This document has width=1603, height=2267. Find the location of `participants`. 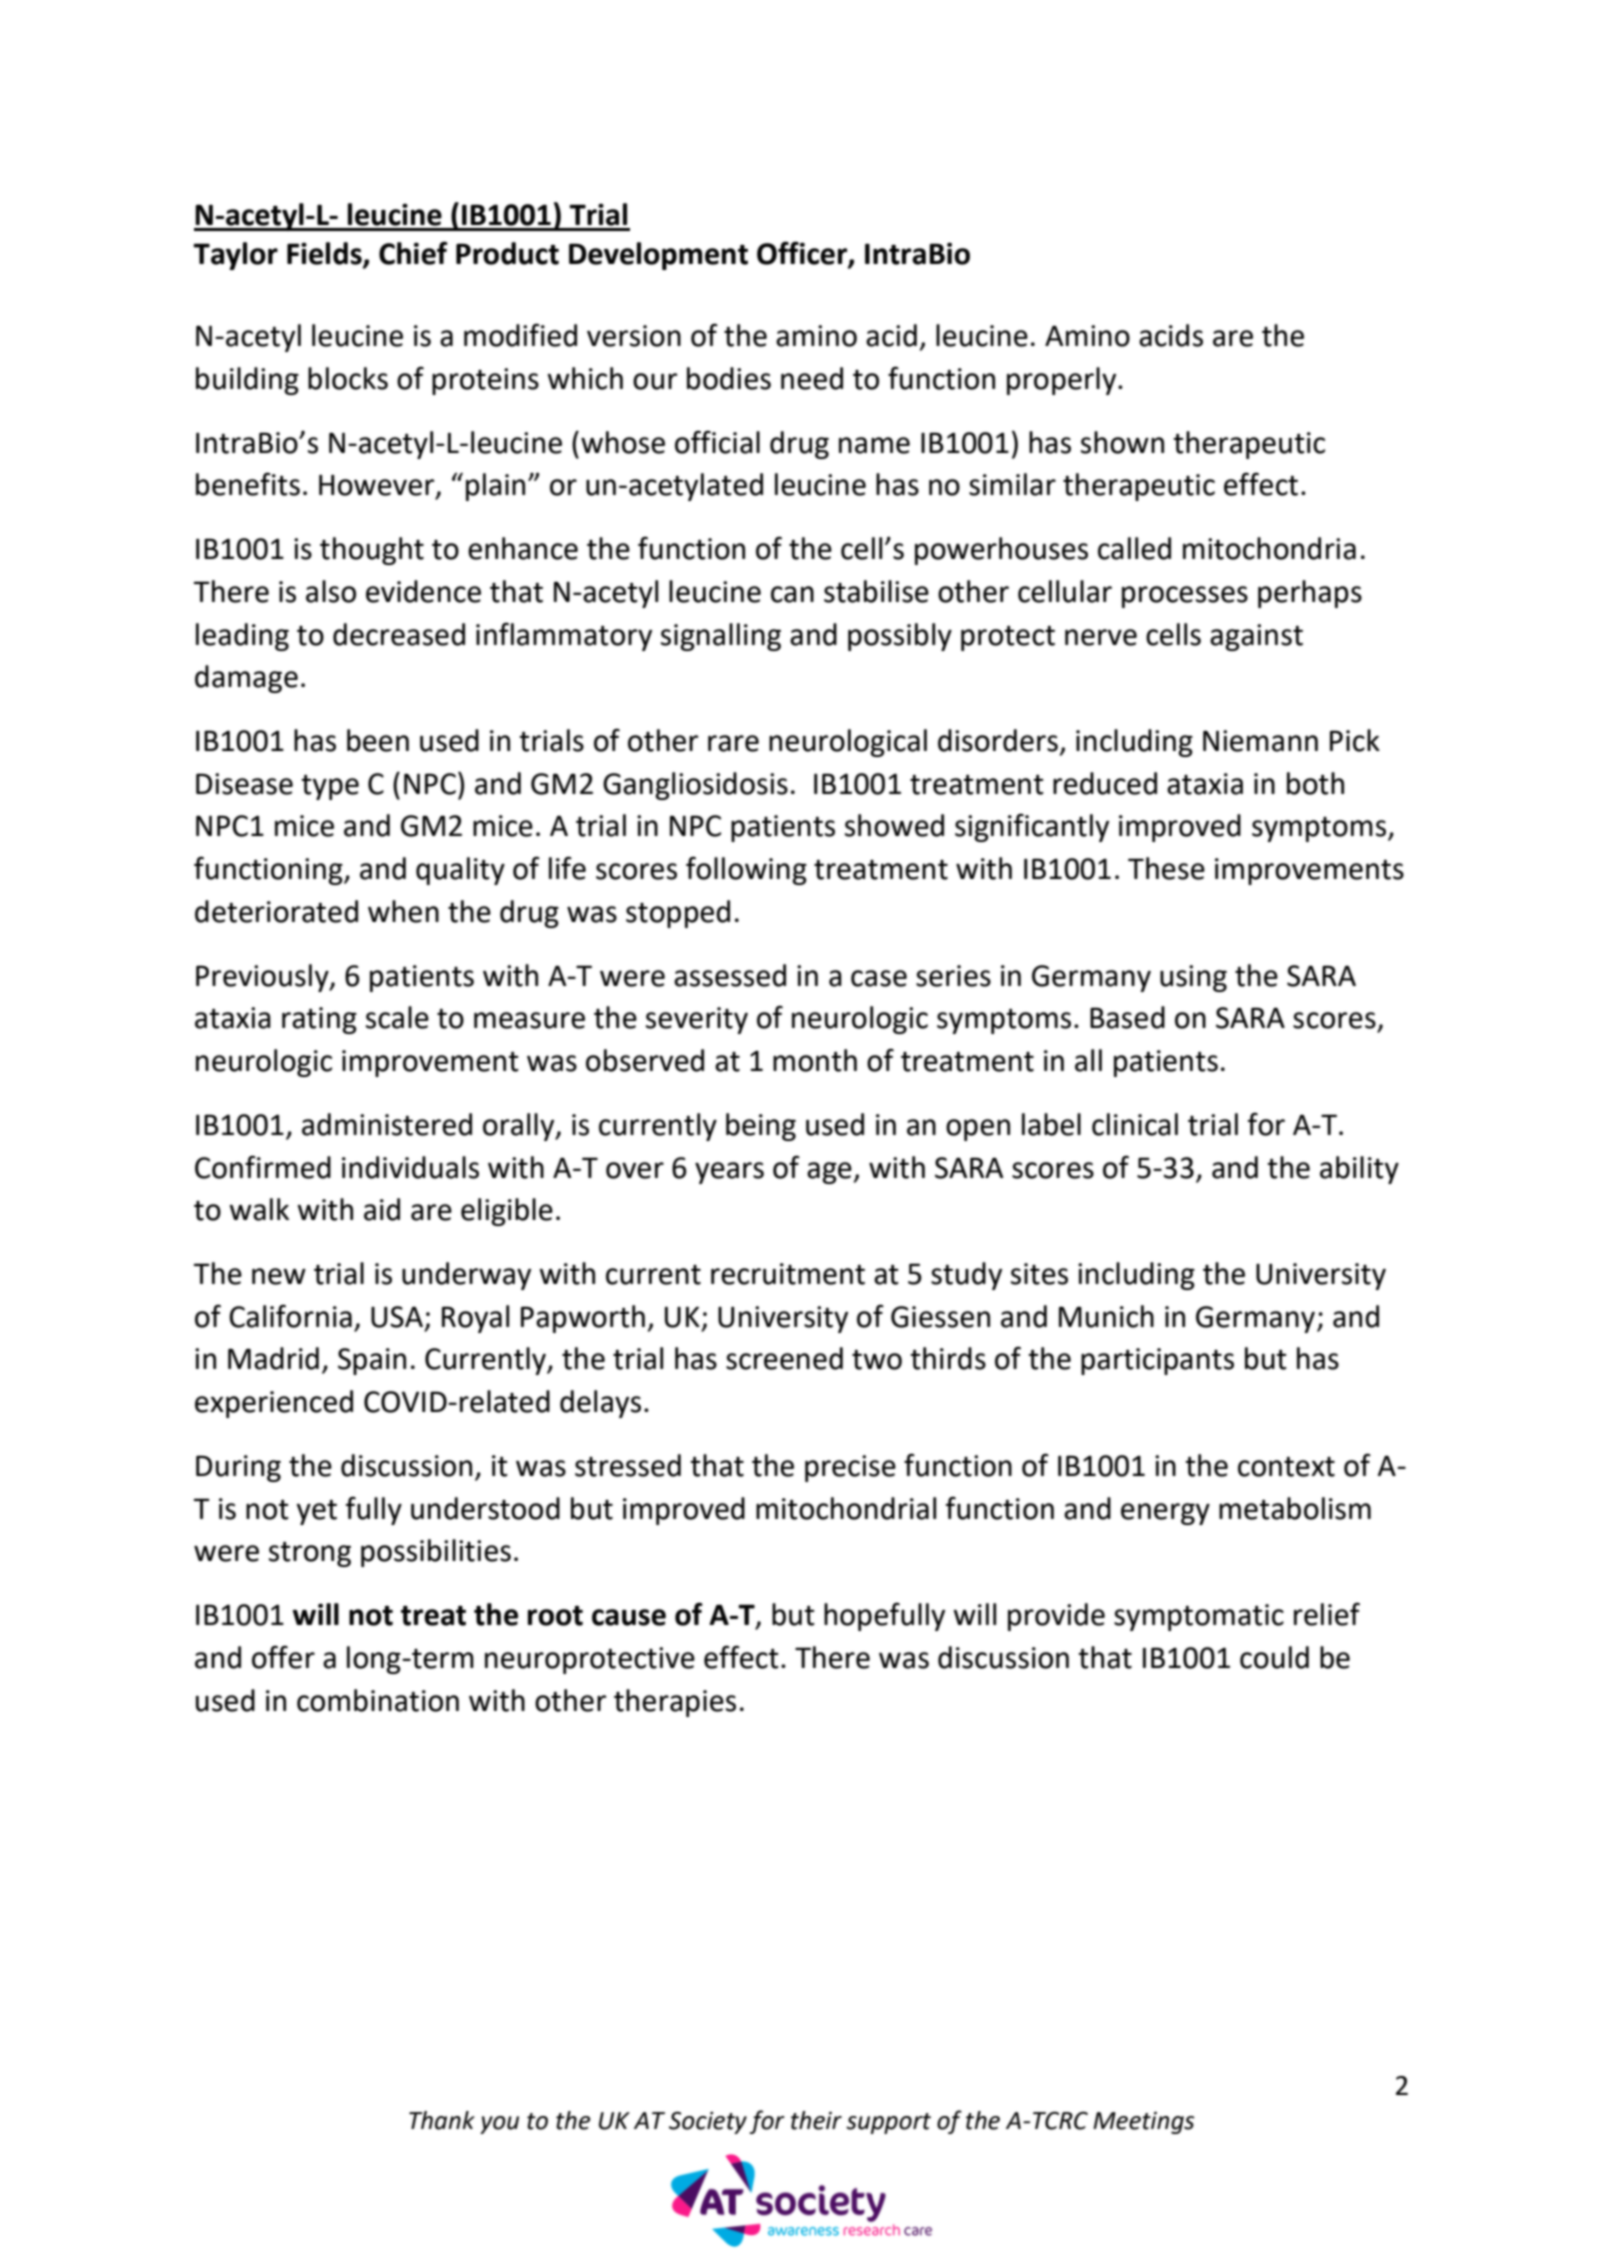

participants is located at coordinates (1157, 1361).
